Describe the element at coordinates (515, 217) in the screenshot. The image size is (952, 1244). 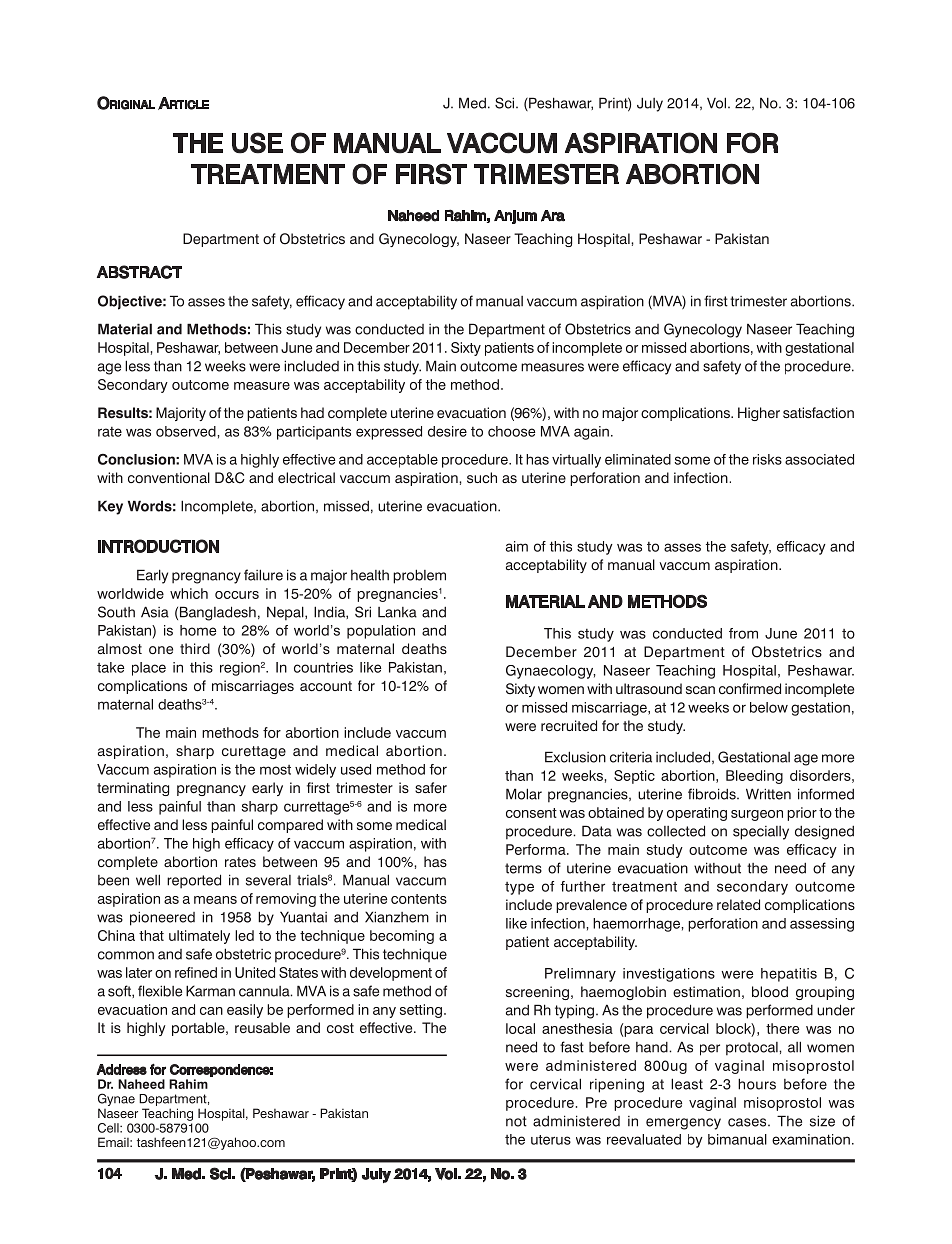
I see `Anjum` at that location.
